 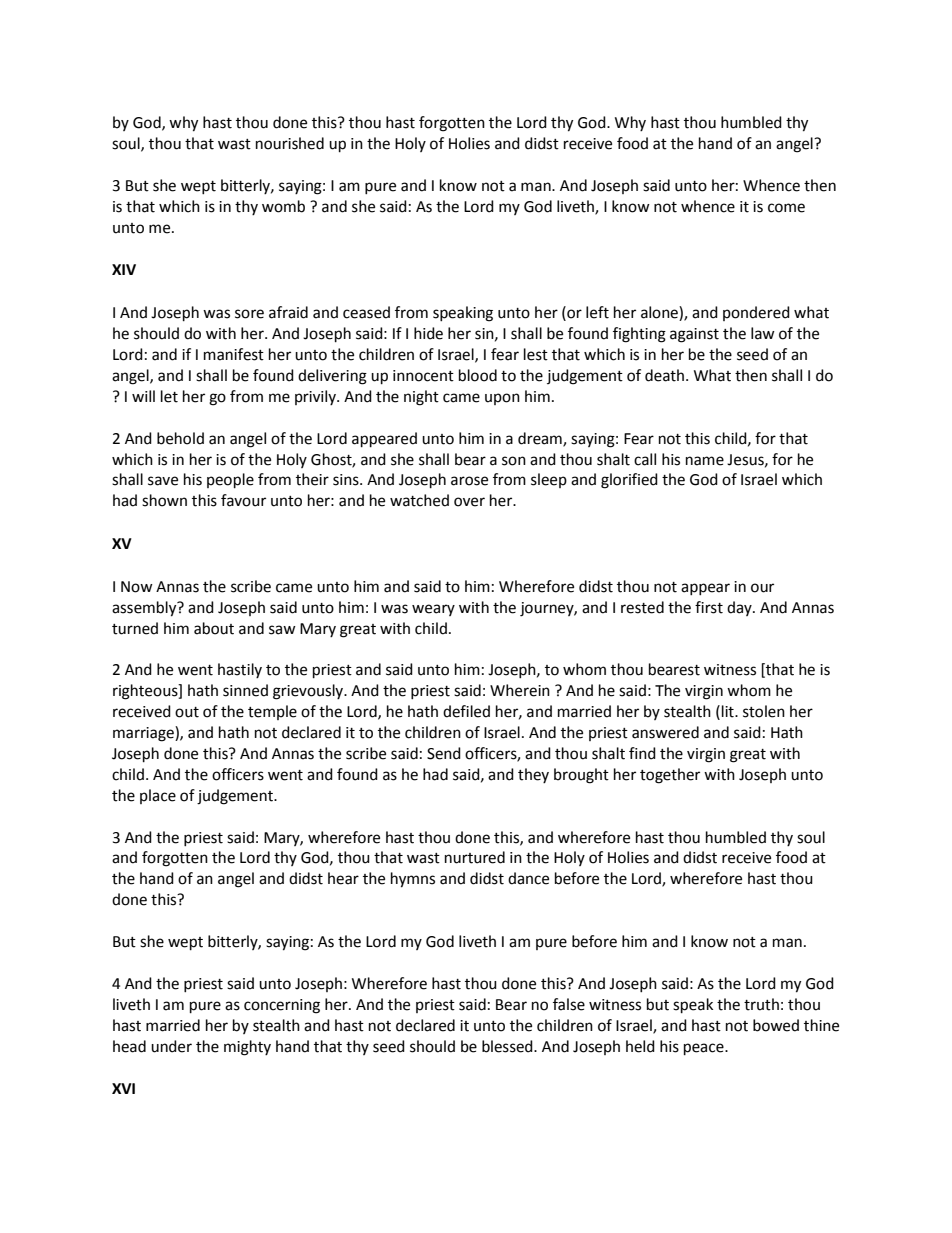 What do you see at coordinates (290, 143) in the image?
I see `nourished` at bounding box center [290, 143].
